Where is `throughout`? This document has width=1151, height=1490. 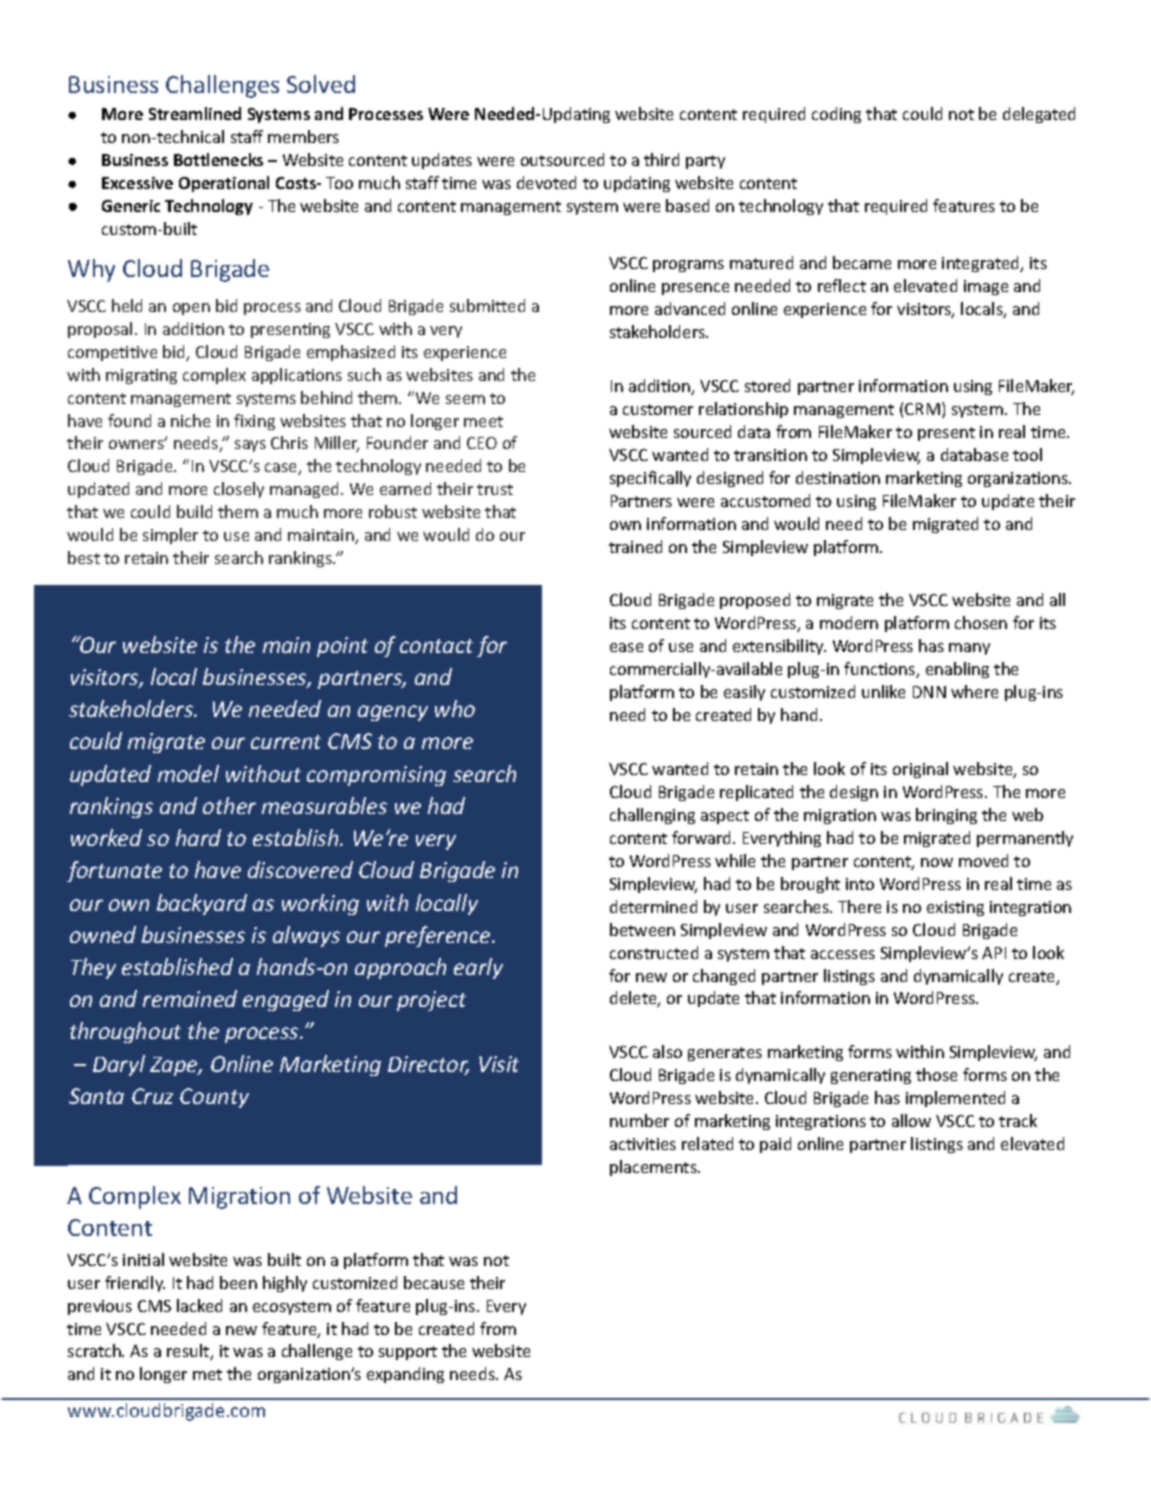
throughout is located at coordinates (125, 1032).
